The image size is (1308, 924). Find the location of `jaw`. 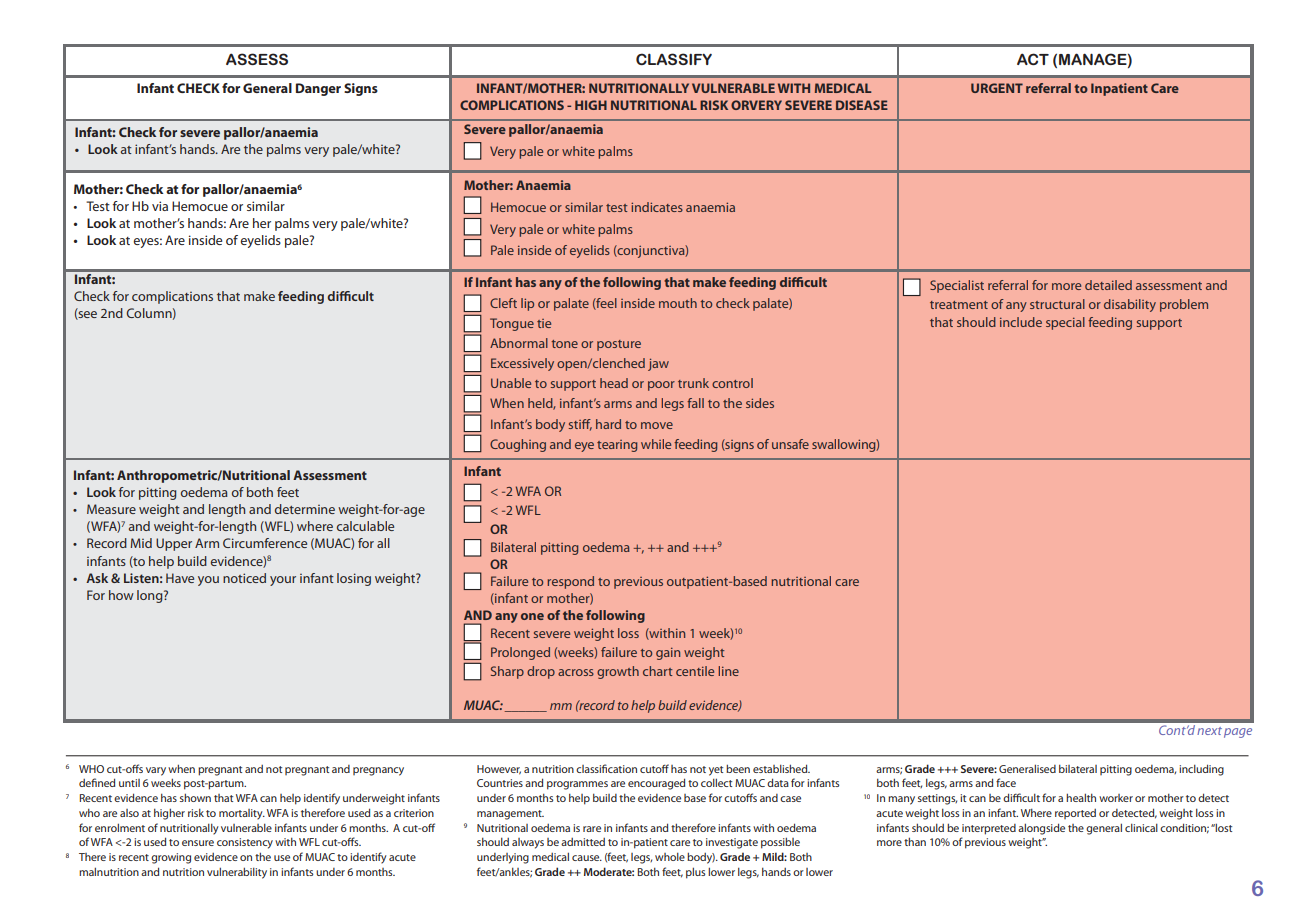

jaw is located at coordinates (658, 364).
